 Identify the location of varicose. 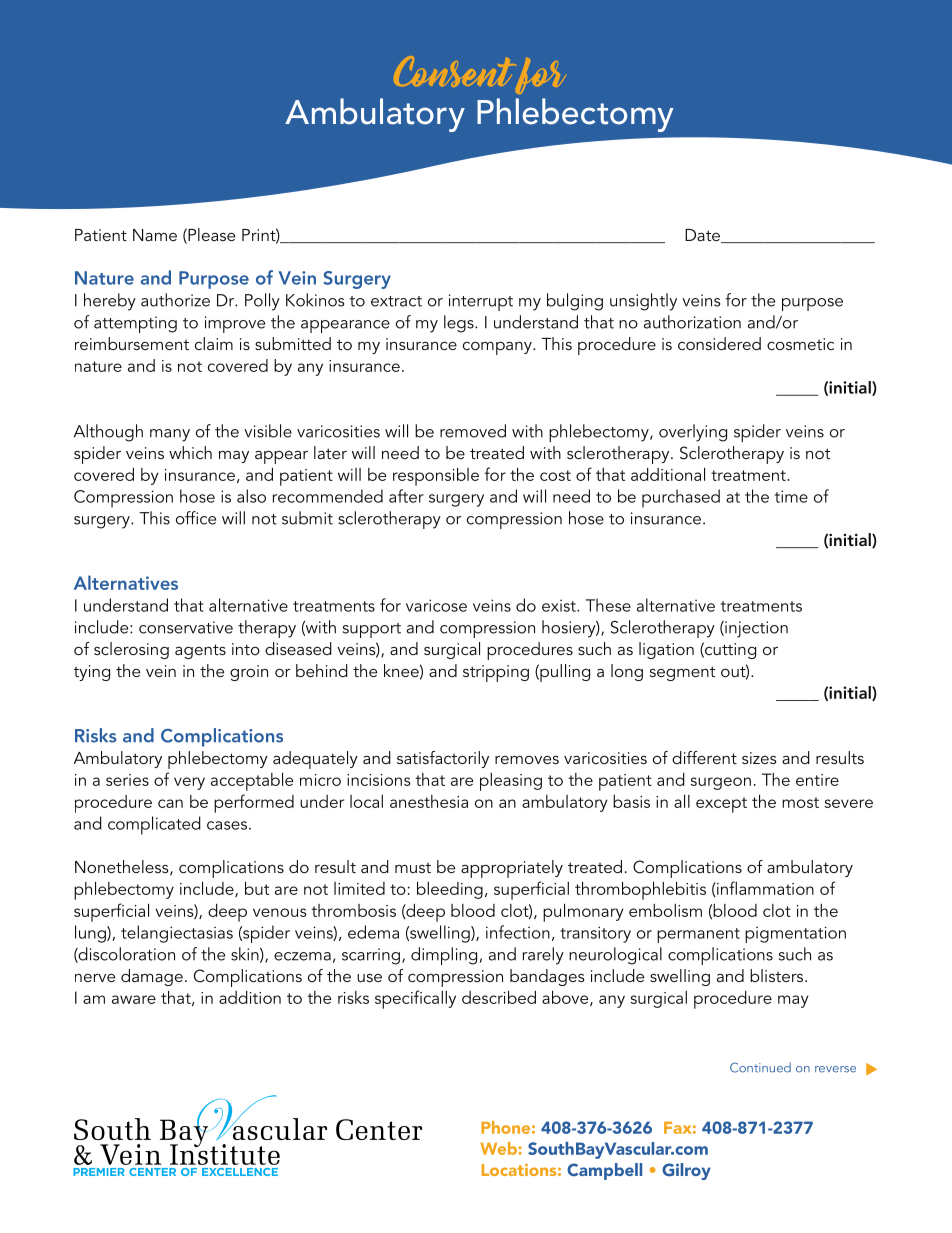
(436, 605).
